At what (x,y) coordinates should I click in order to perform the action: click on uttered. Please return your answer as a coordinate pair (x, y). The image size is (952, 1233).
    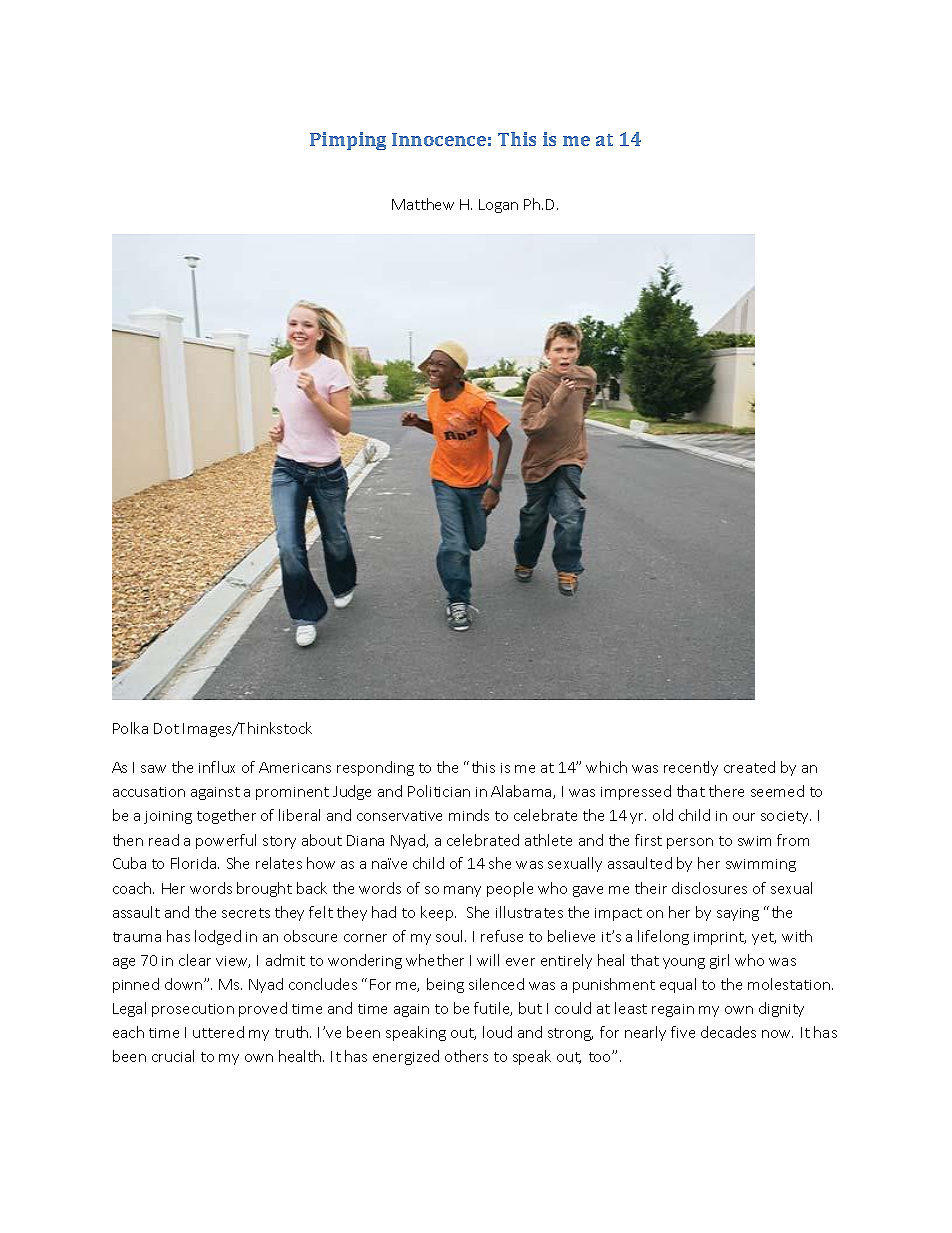
    Looking at the image, I should click on (218, 1032).
